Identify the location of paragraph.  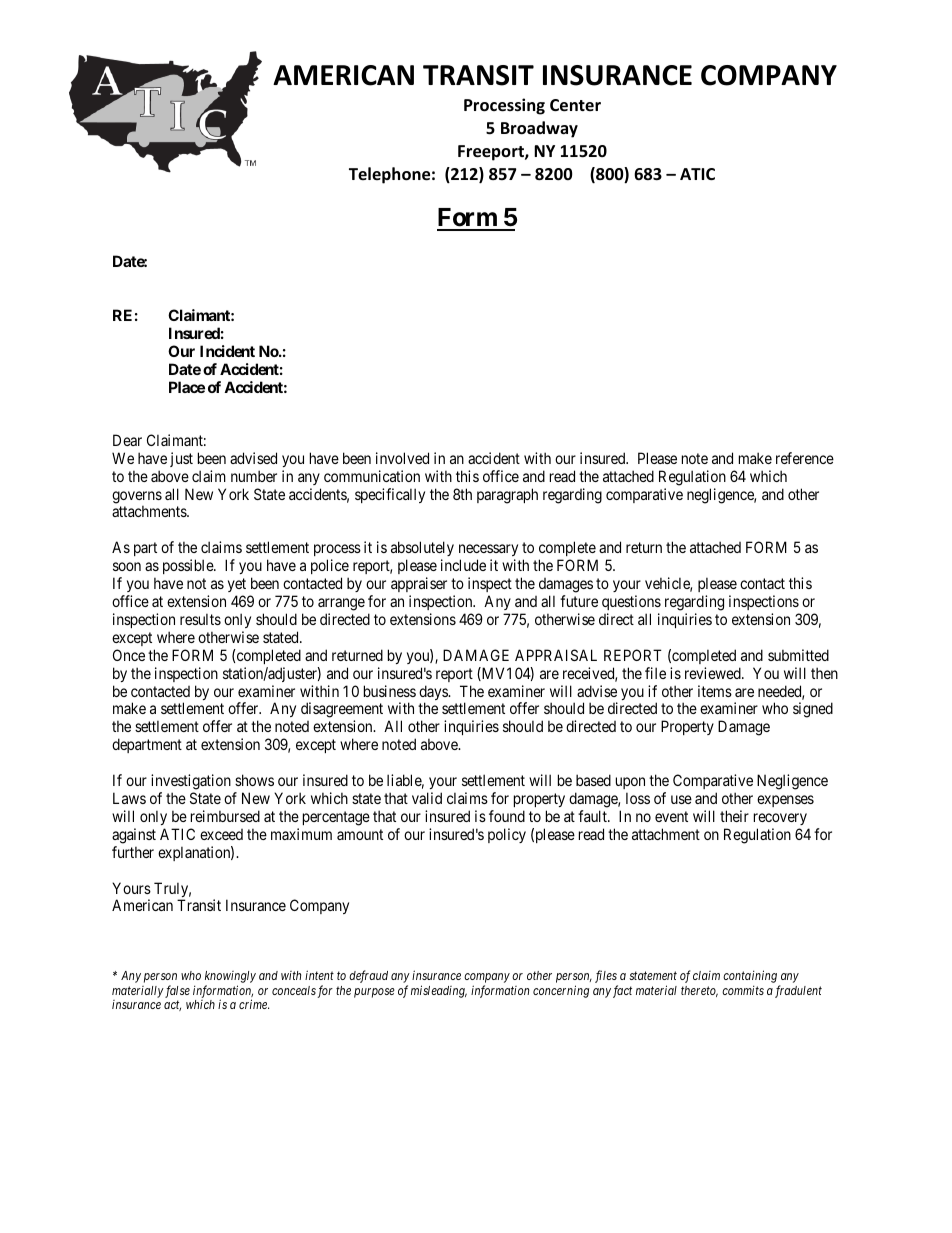
(507, 496).
